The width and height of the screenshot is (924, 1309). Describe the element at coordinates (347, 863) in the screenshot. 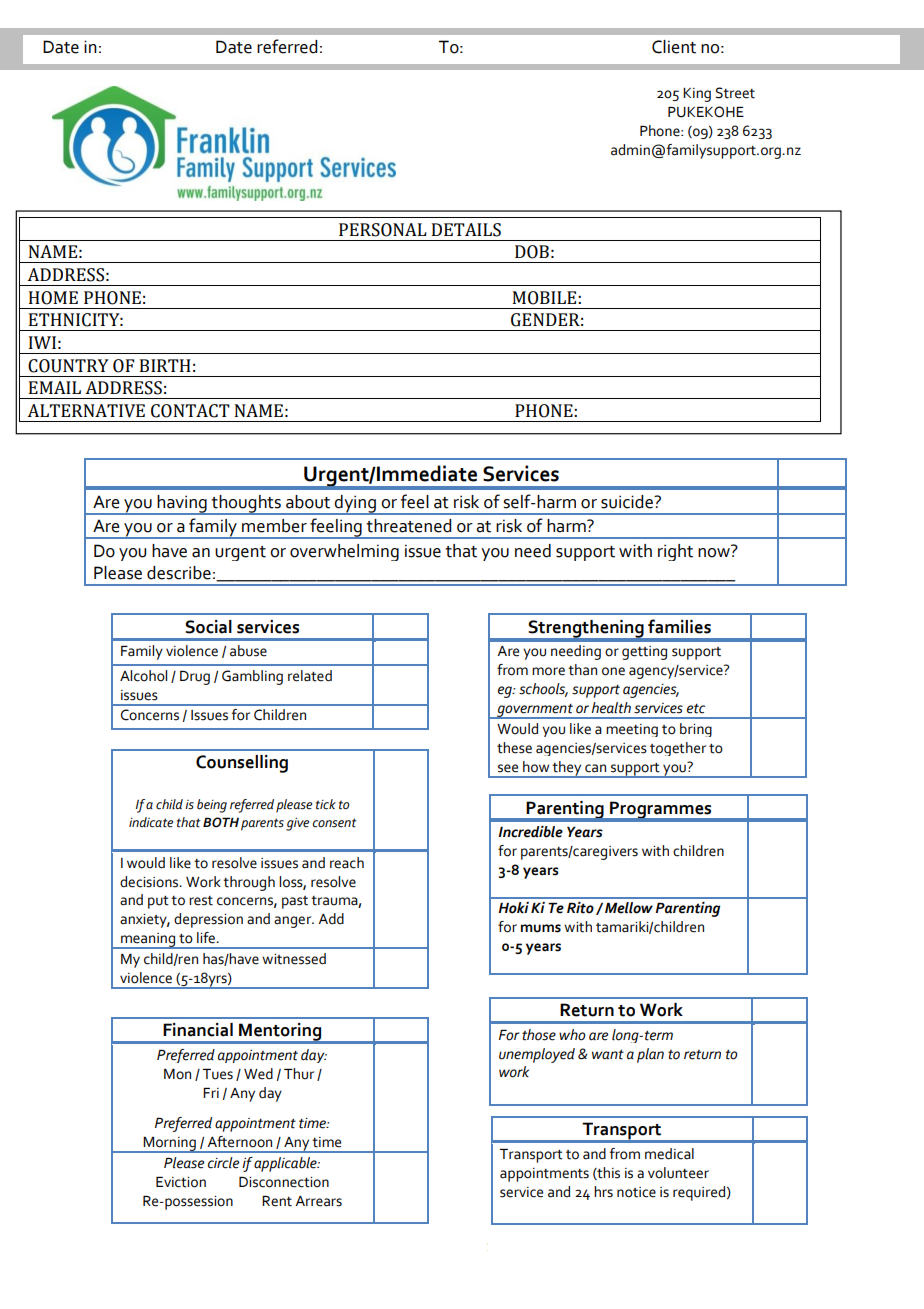

I see `reach` at that location.
